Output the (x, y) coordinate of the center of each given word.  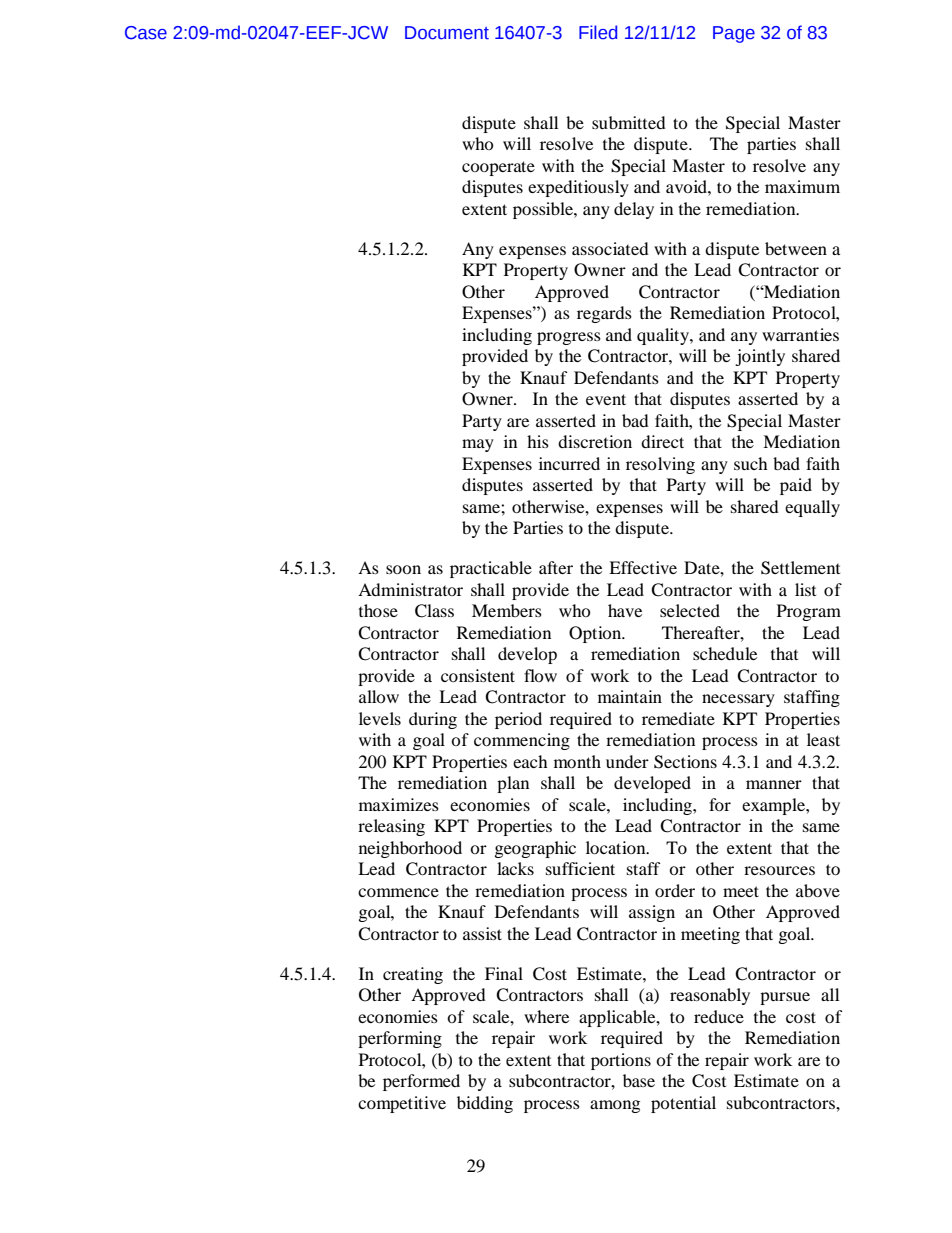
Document (447, 33)
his (538, 441)
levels (380, 718)
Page (734, 34)
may (478, 445)
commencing (522, 741)
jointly (760, 357)
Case (146, 33)
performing (400, 1039)
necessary (738, 700)
